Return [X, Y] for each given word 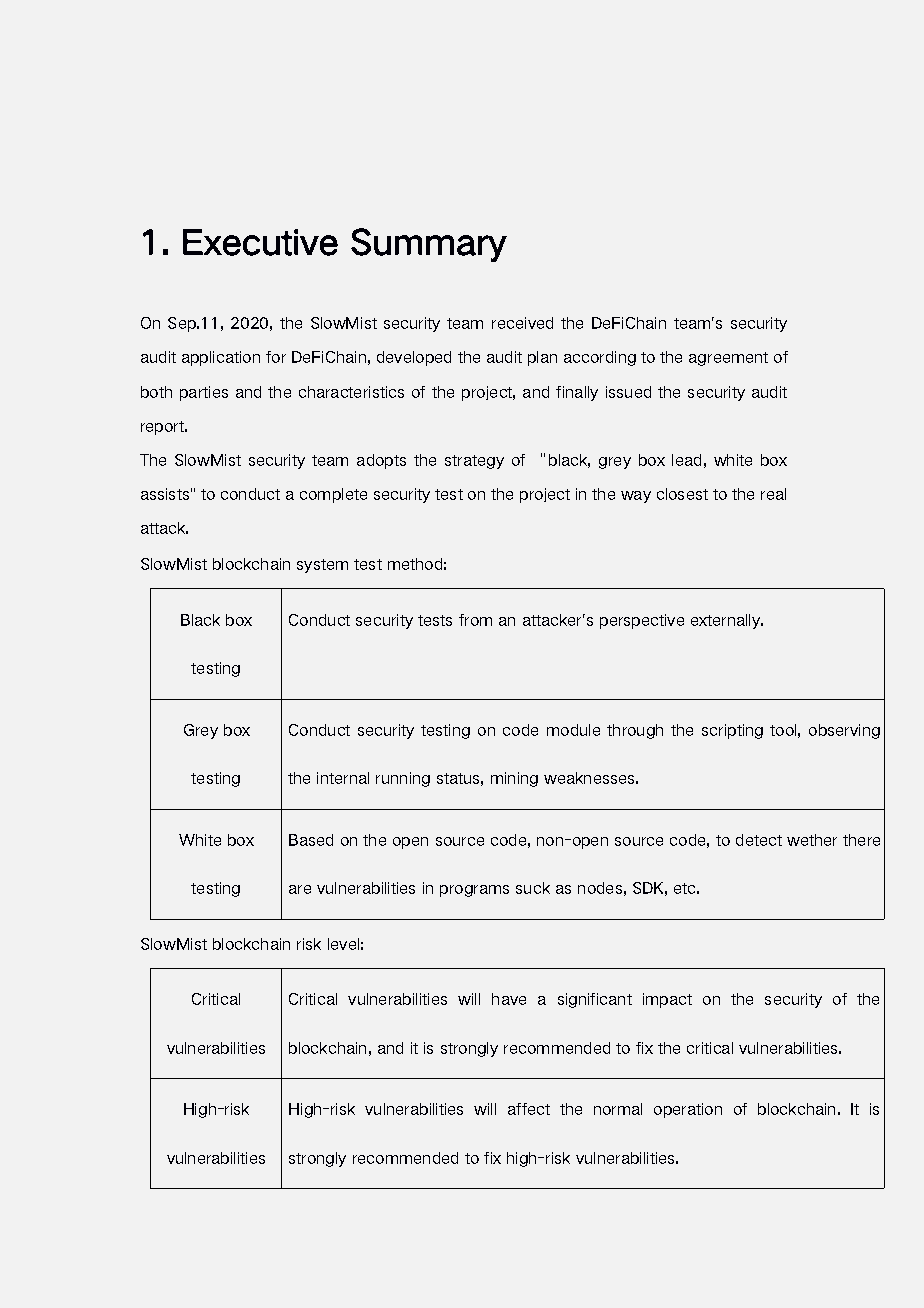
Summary [429, 245]
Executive [260, 242]
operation [688, 1110]
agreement [728, 359]
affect [529, 1109]
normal [618, 1109]
